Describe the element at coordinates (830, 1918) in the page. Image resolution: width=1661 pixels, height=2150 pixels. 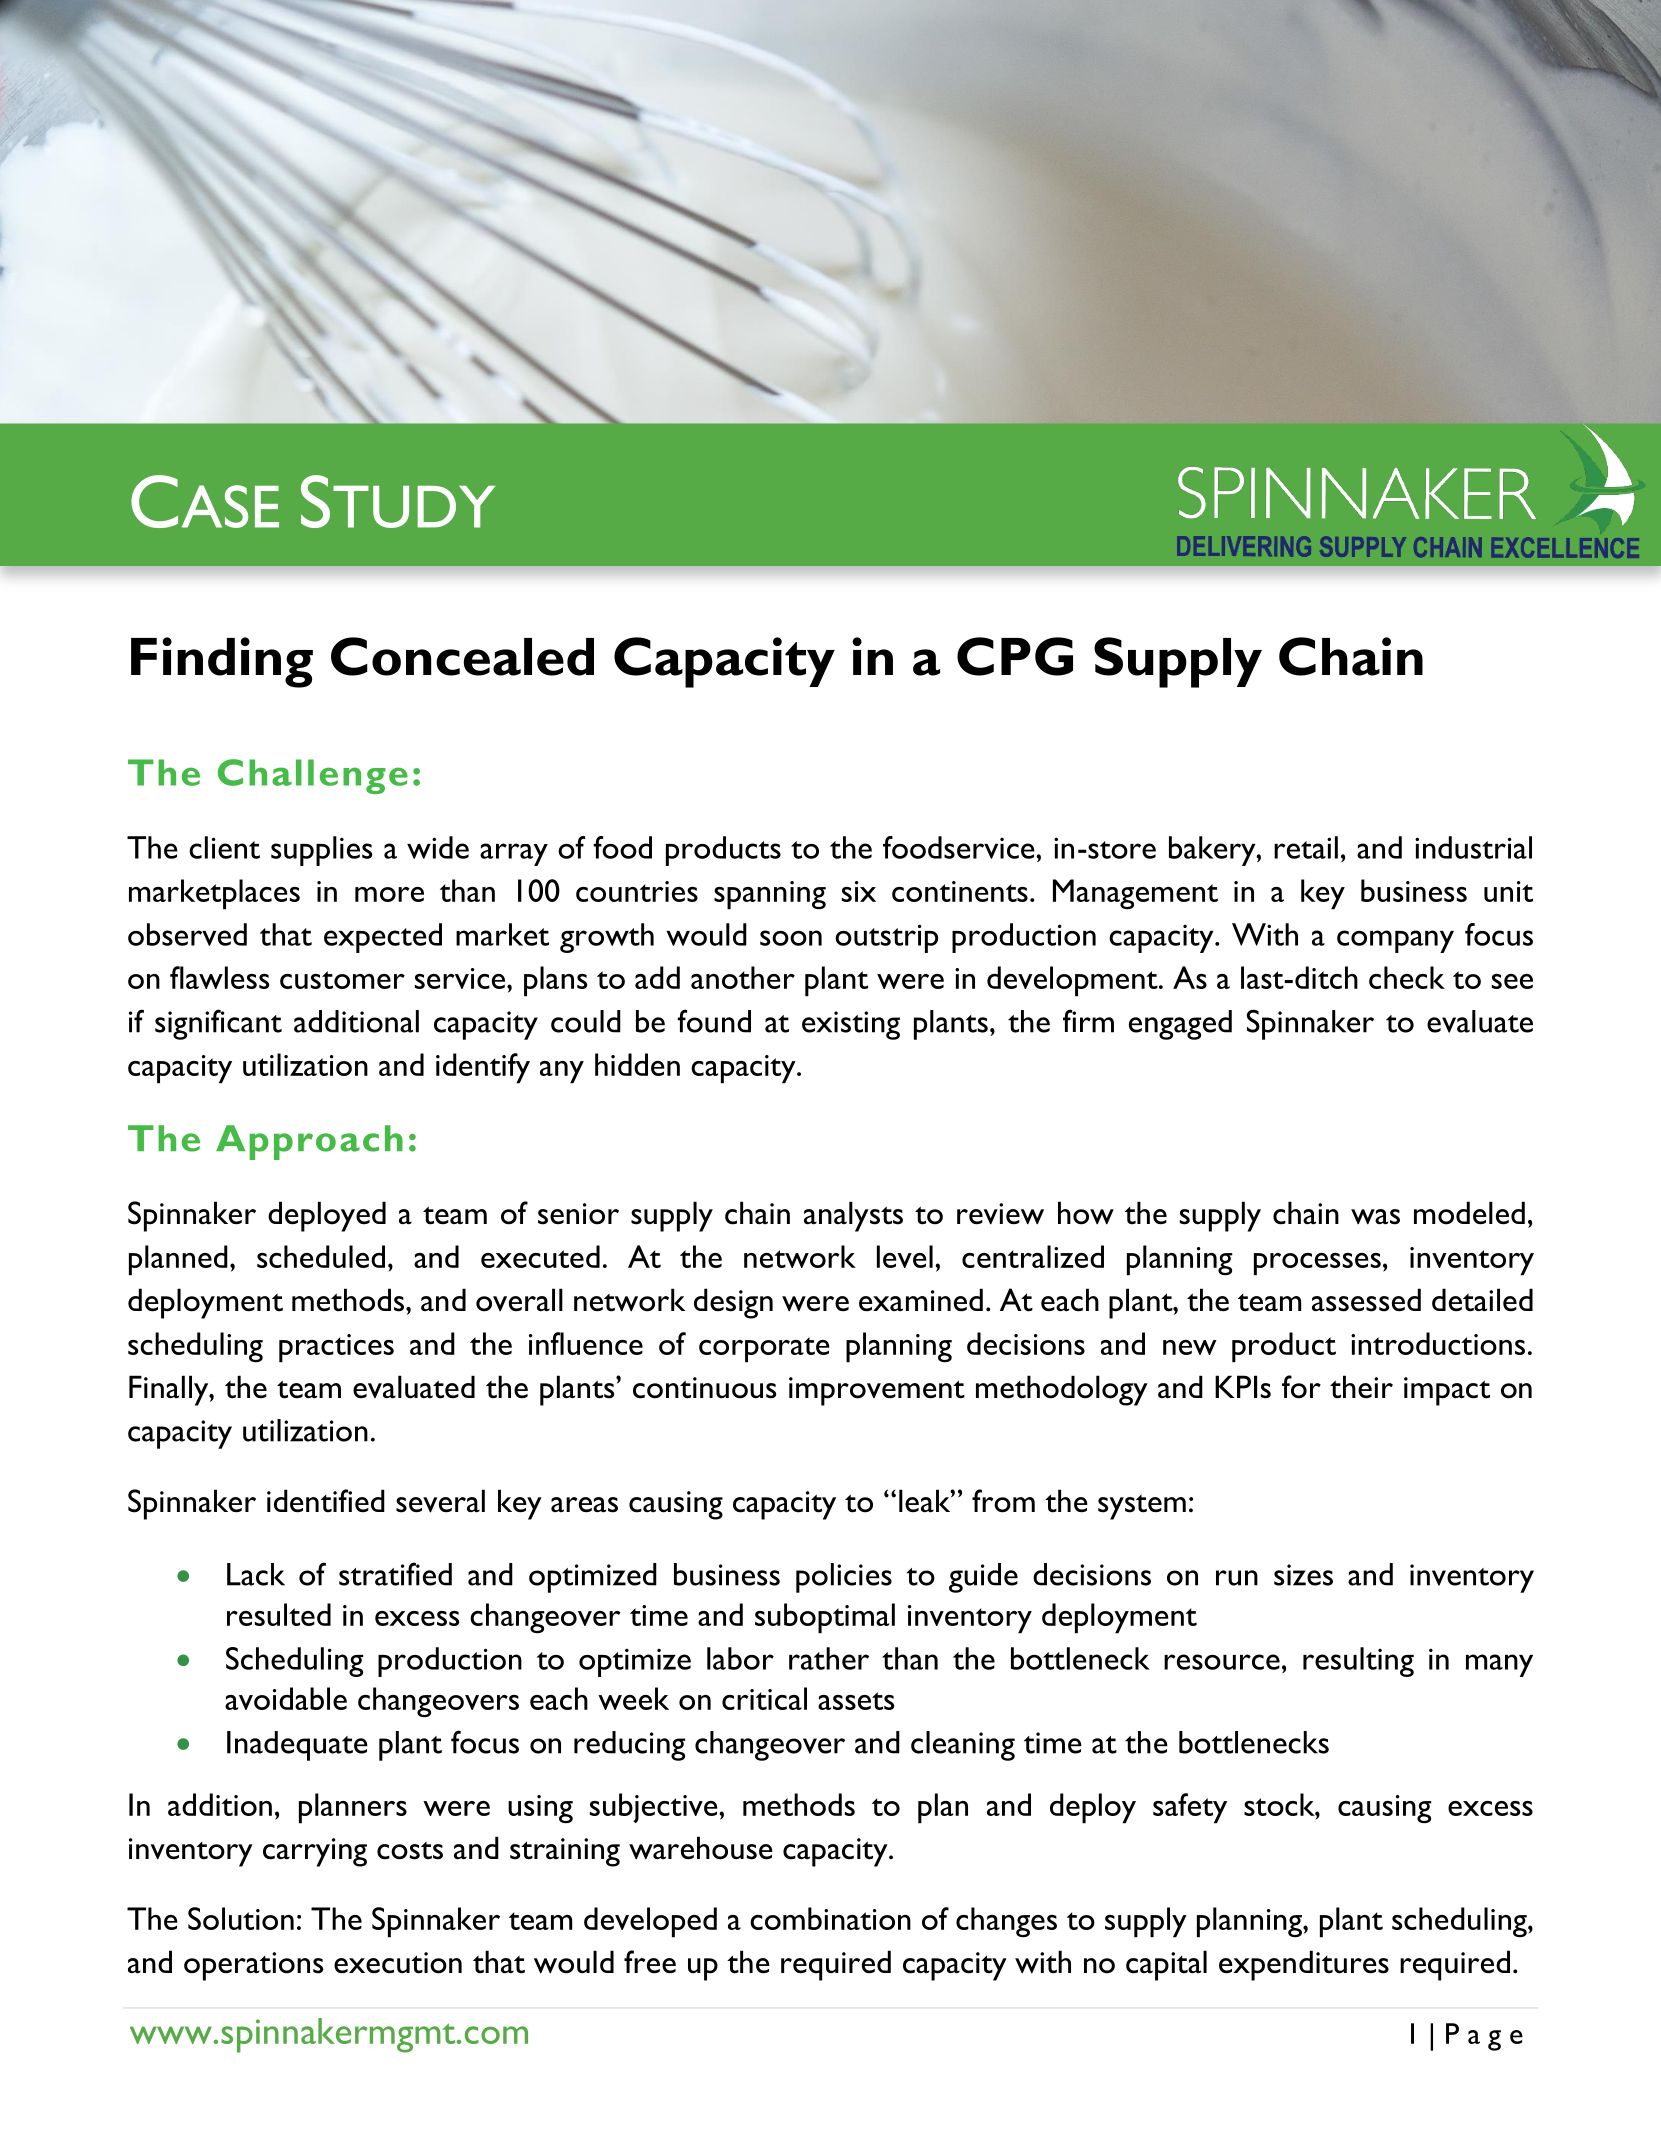
I see `combination` at that location.
